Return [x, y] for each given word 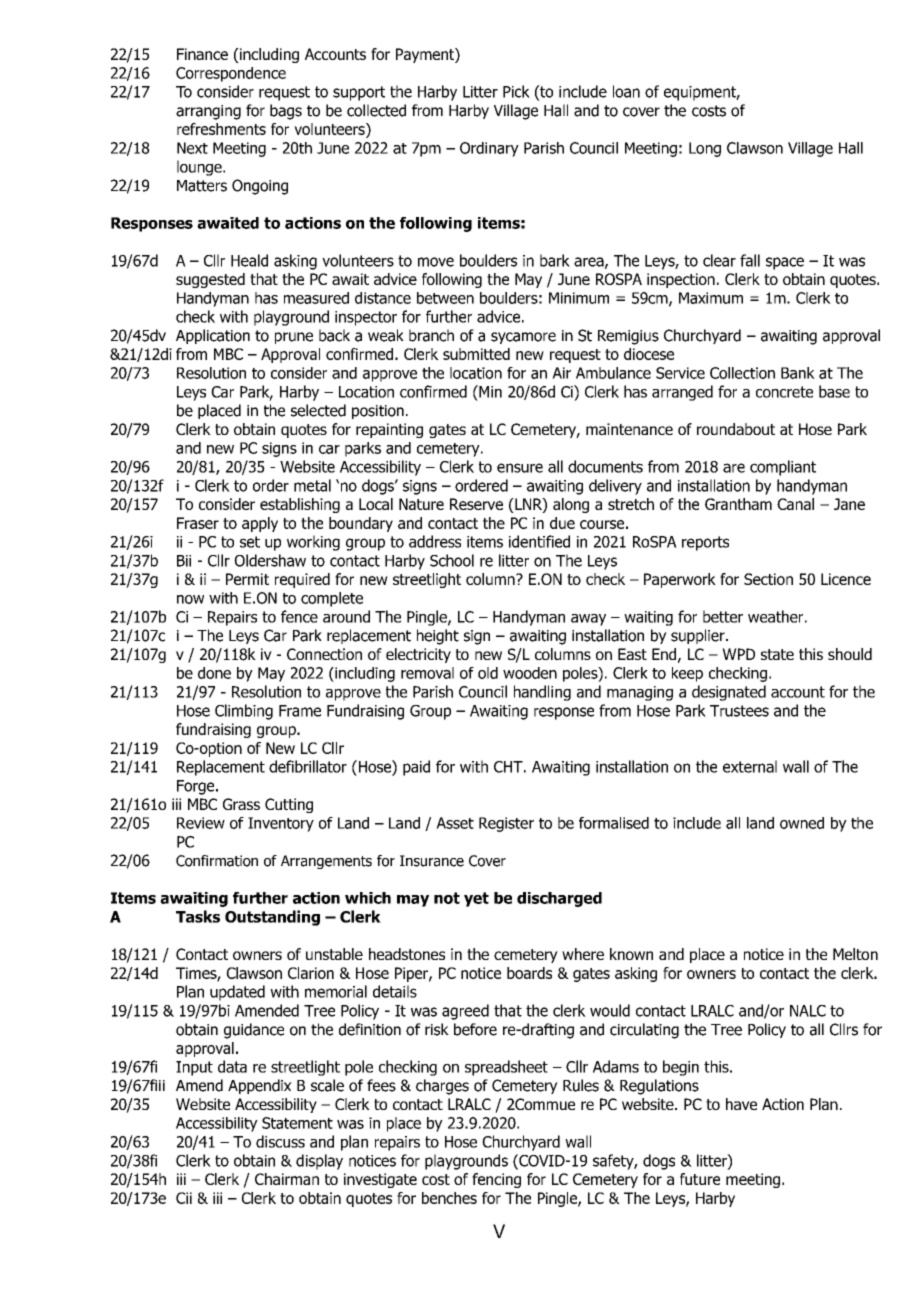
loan [626, 91]
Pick [516, 91]
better [723, 616]
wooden [530, 673]
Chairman [287, 1179]
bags [286, 112]
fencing [496, 1180]
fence [299, 616]
